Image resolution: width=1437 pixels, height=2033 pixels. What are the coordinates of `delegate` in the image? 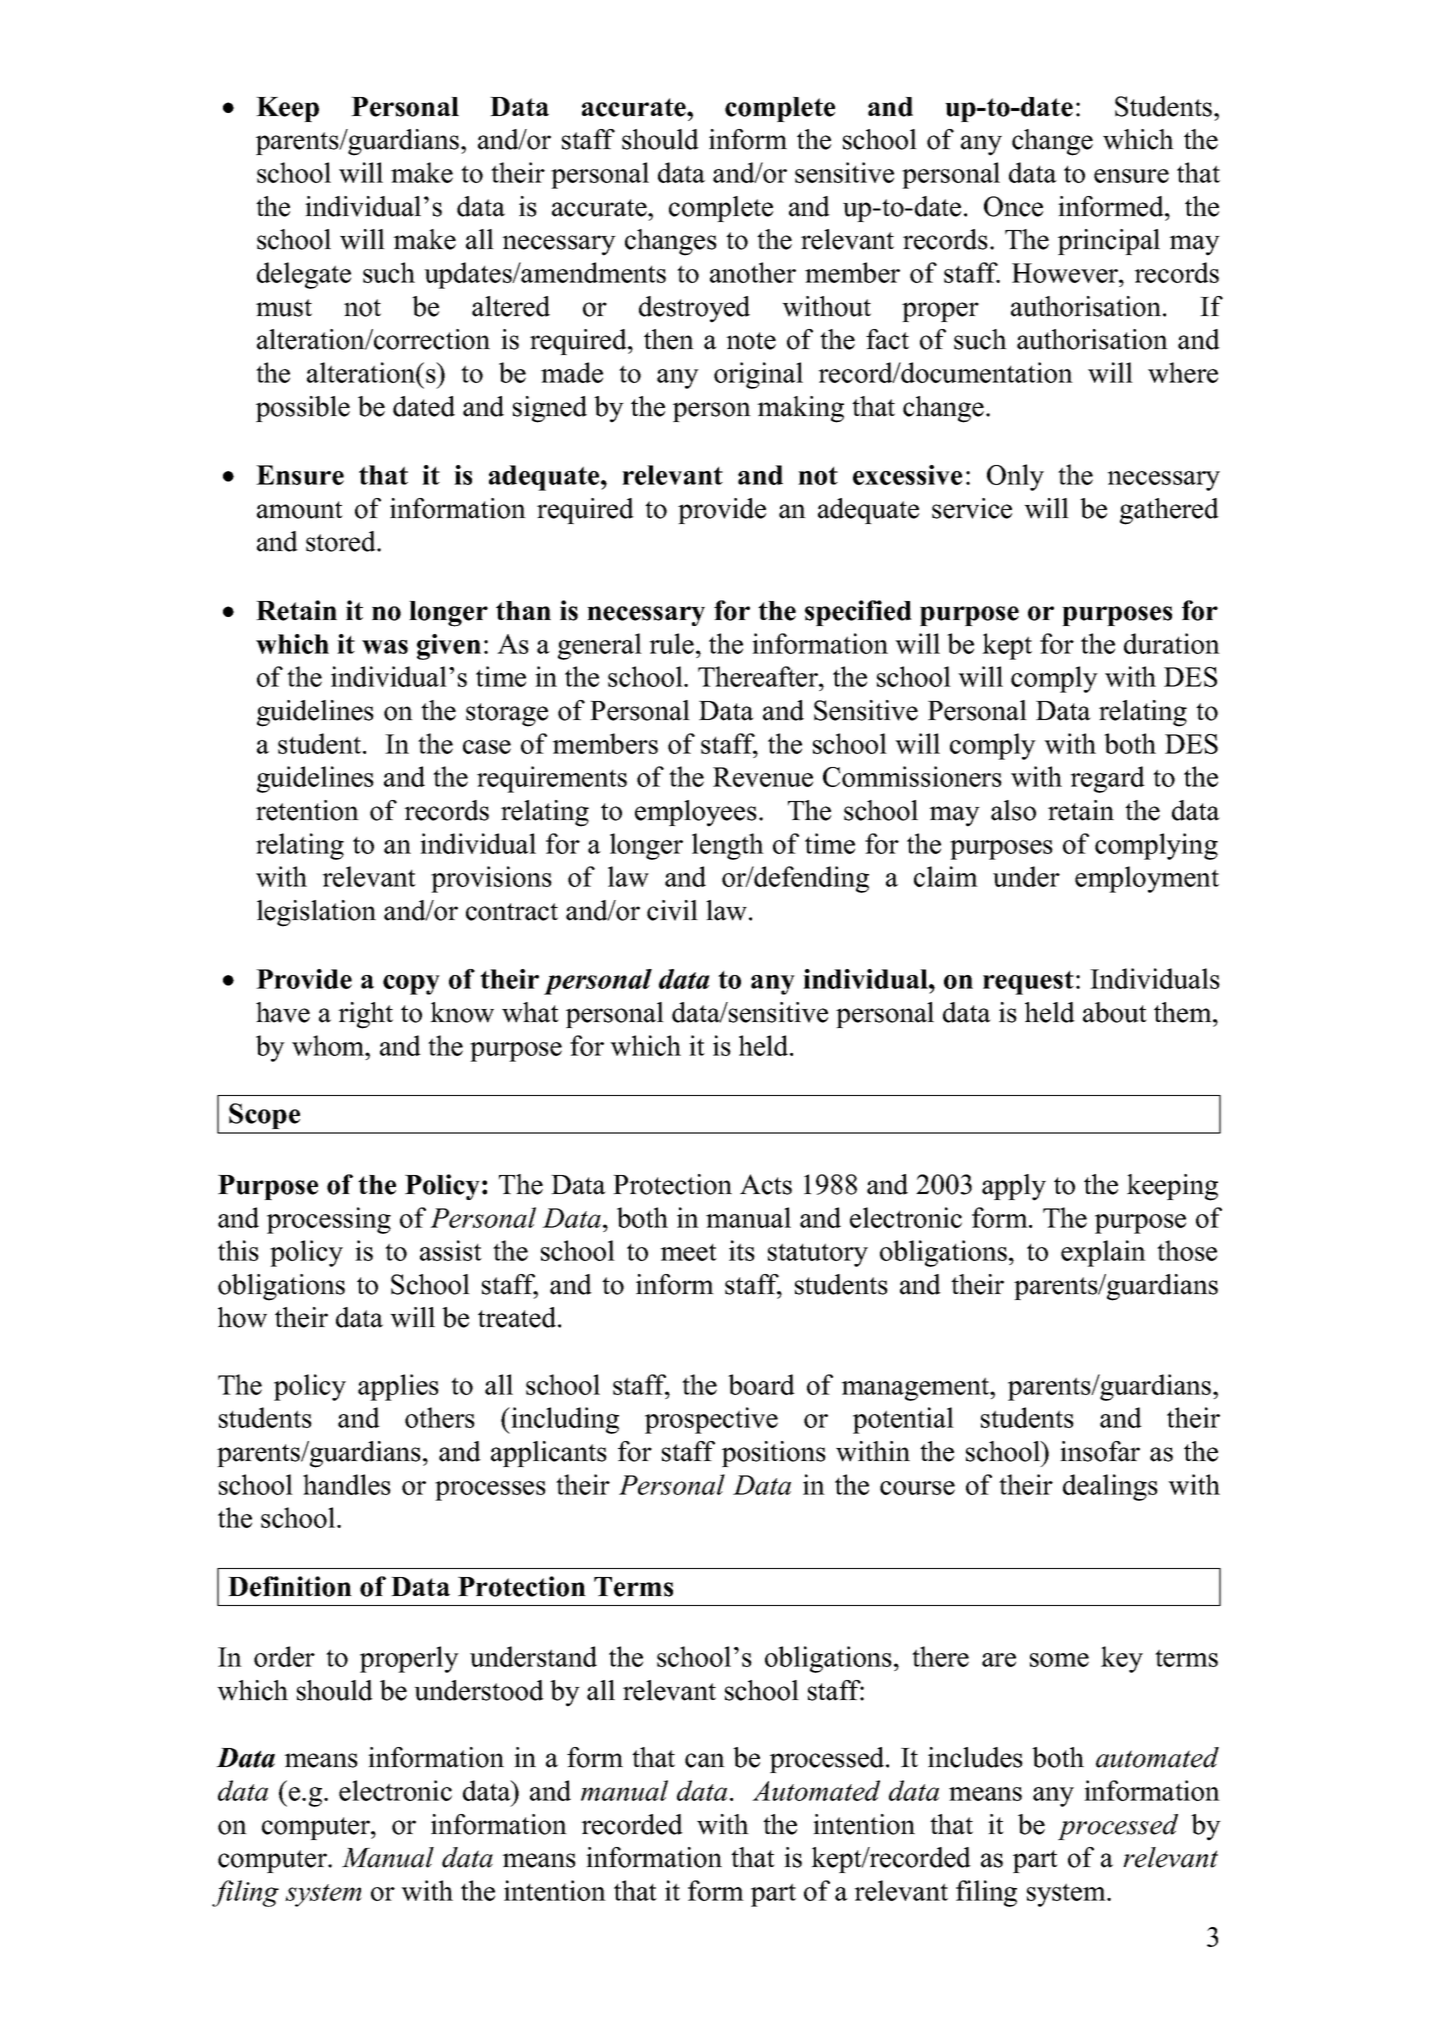 It's located at (304, 275).
